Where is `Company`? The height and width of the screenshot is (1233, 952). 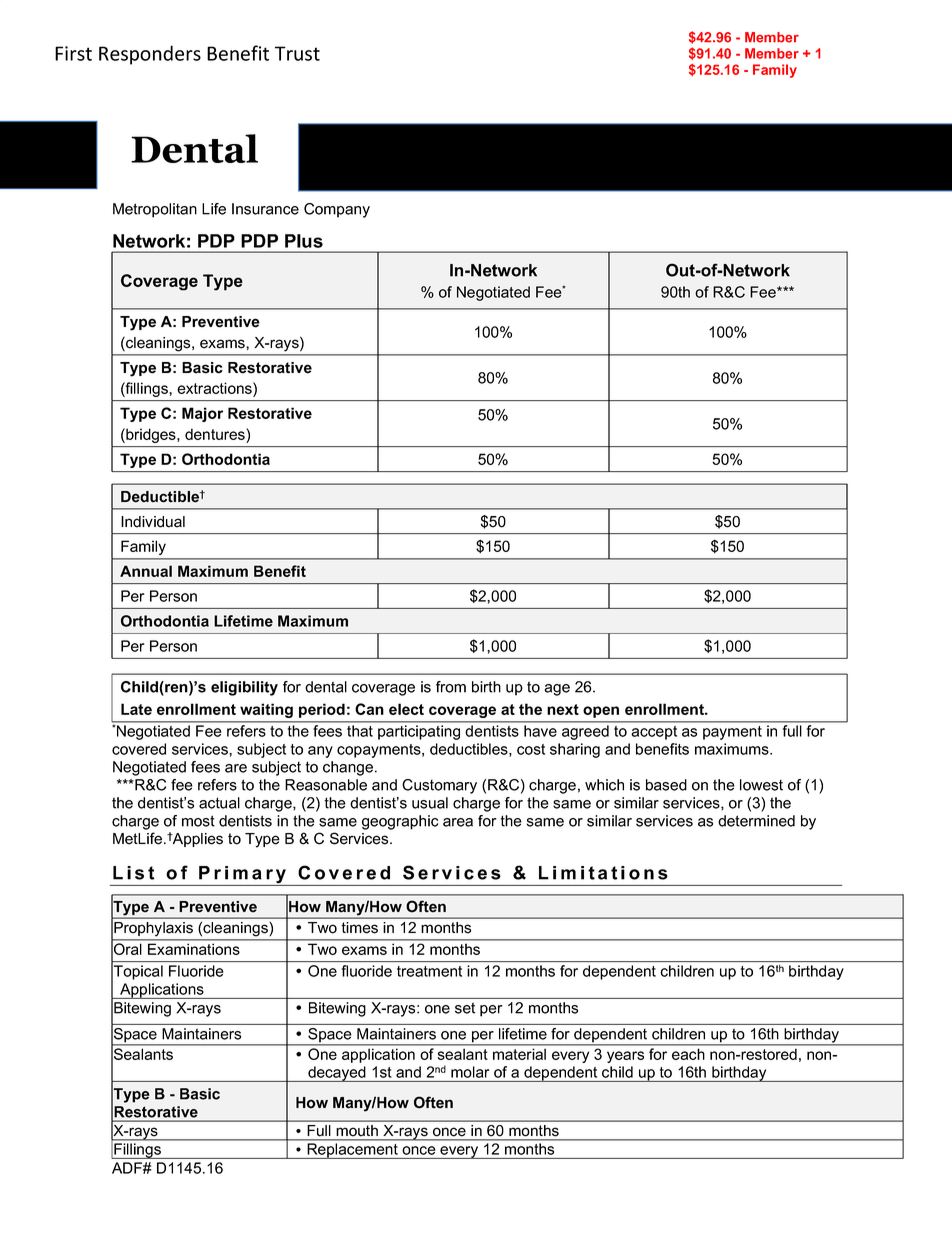 Company is located at coordinates (337, 210).
